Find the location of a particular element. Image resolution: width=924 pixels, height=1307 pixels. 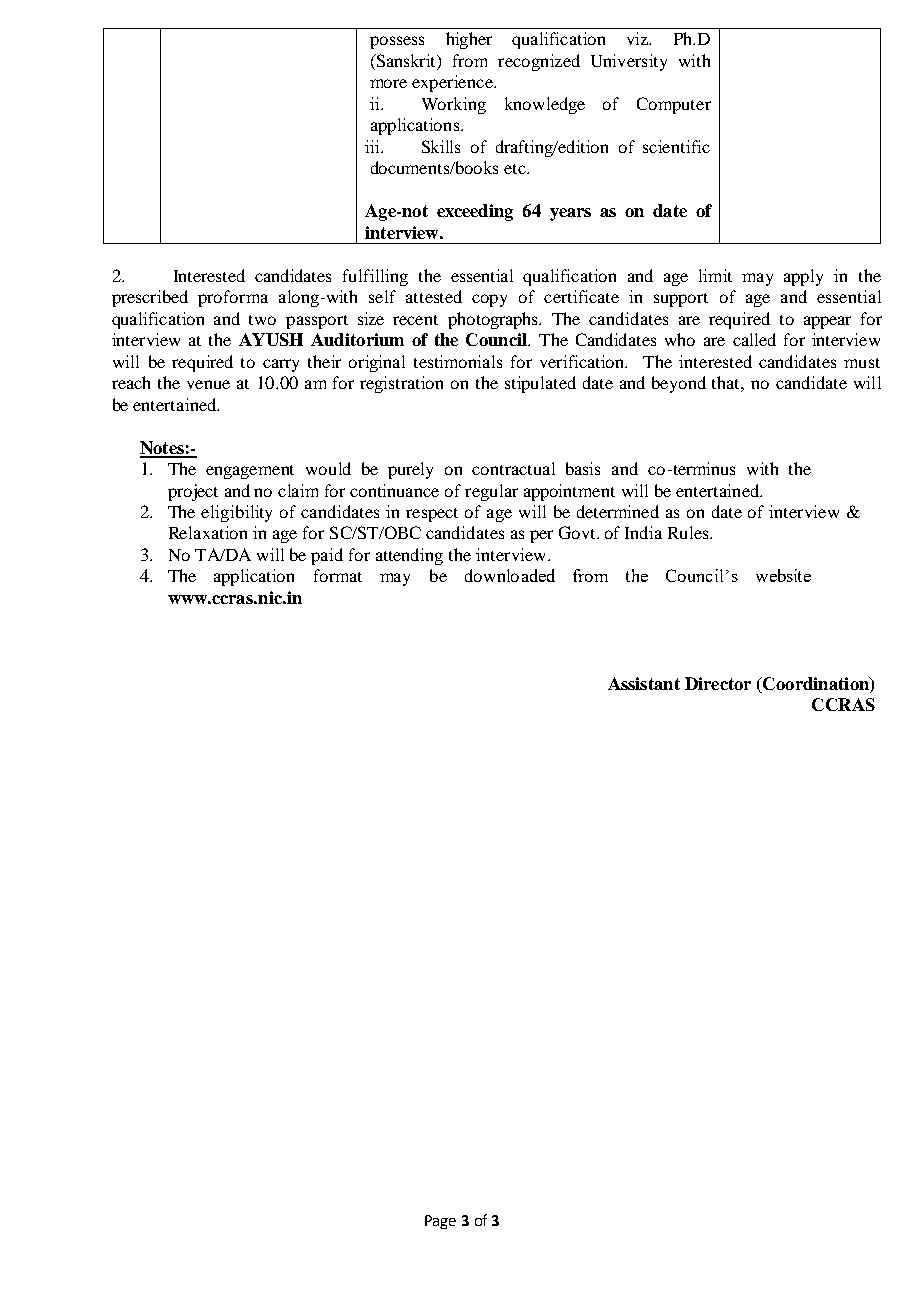

website is located at coordinates (783, 575).
